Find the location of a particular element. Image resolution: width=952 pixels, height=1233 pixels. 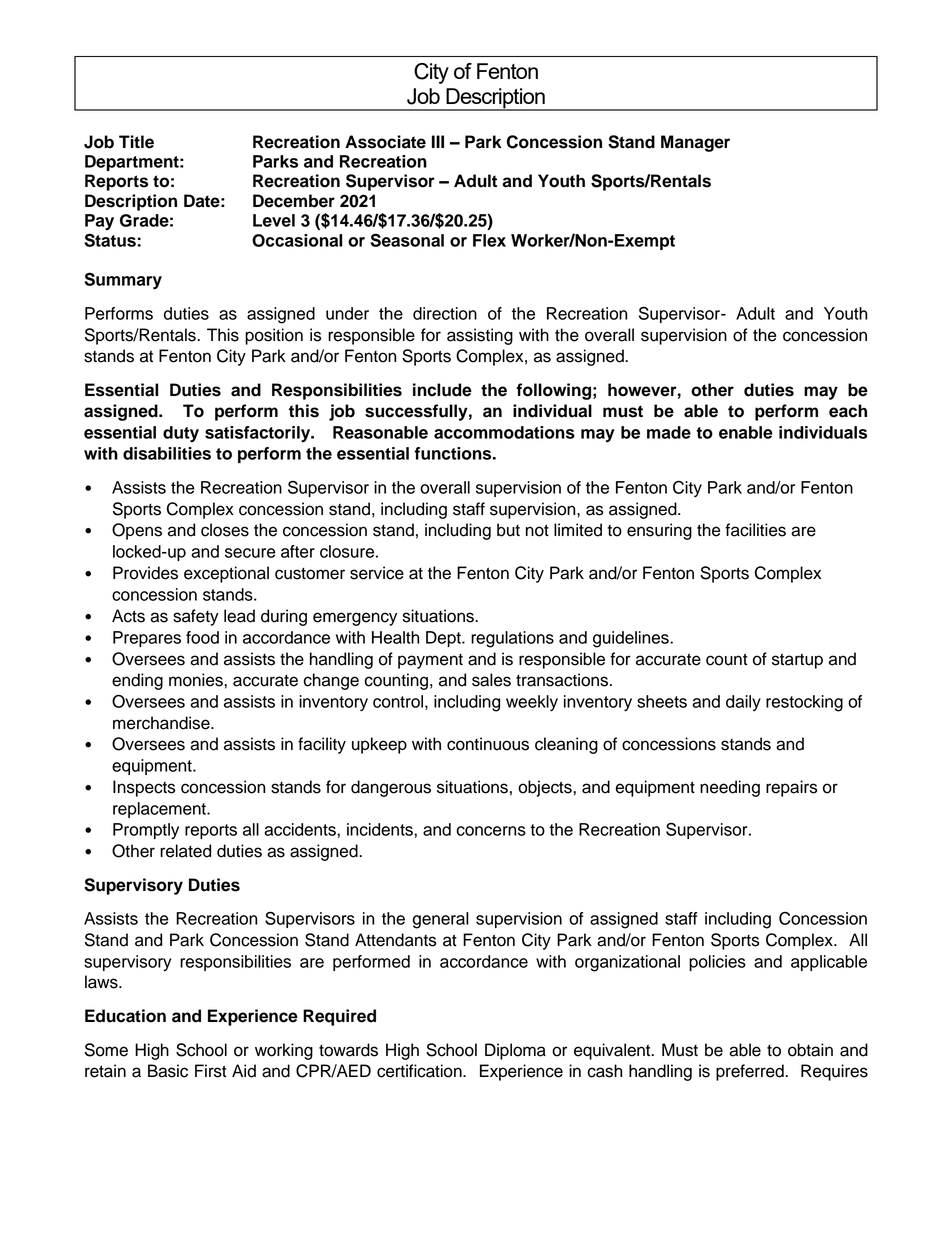

Manager is located at coordinates (695, 143).
